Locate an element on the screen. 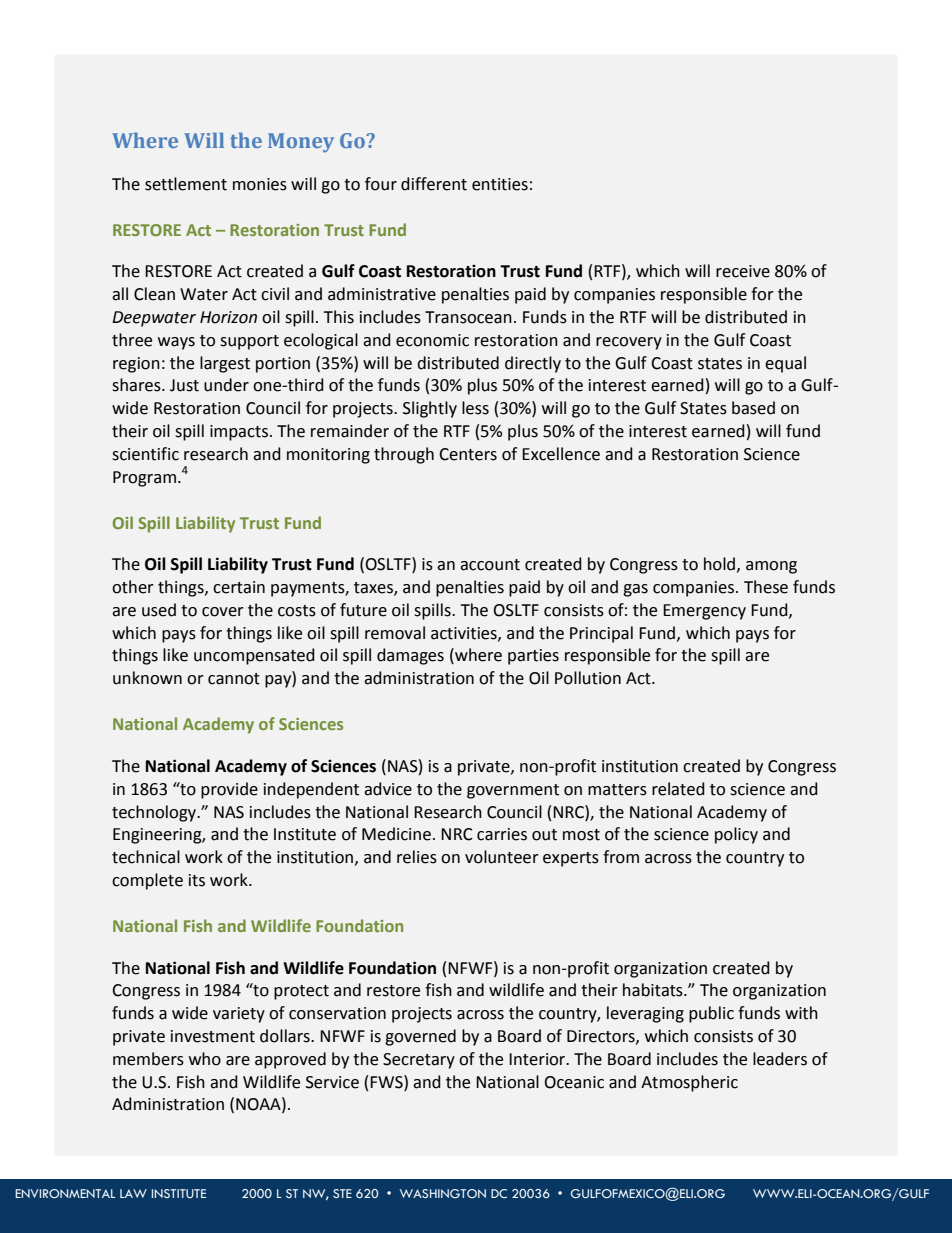  different is located at coordinates (434, 184).
